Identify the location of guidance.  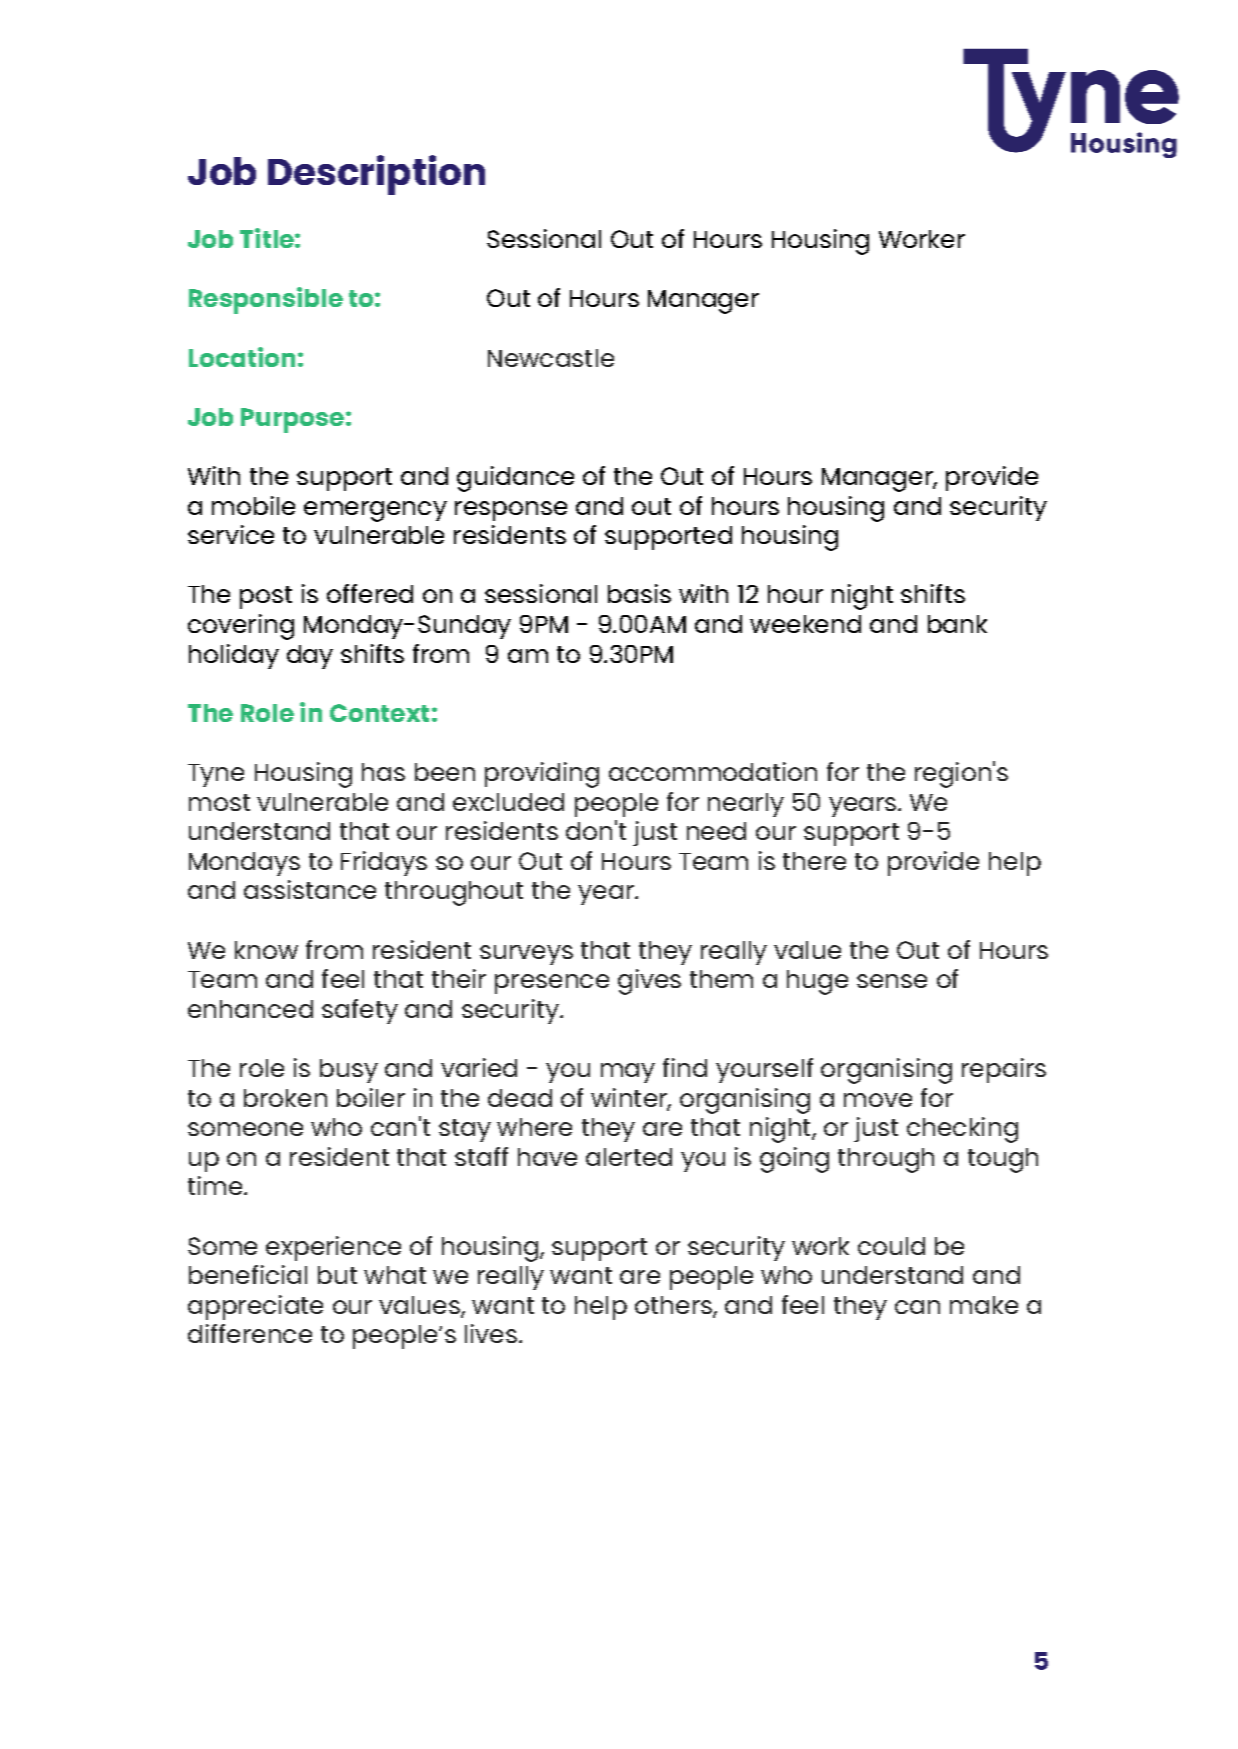
(515, 479).
